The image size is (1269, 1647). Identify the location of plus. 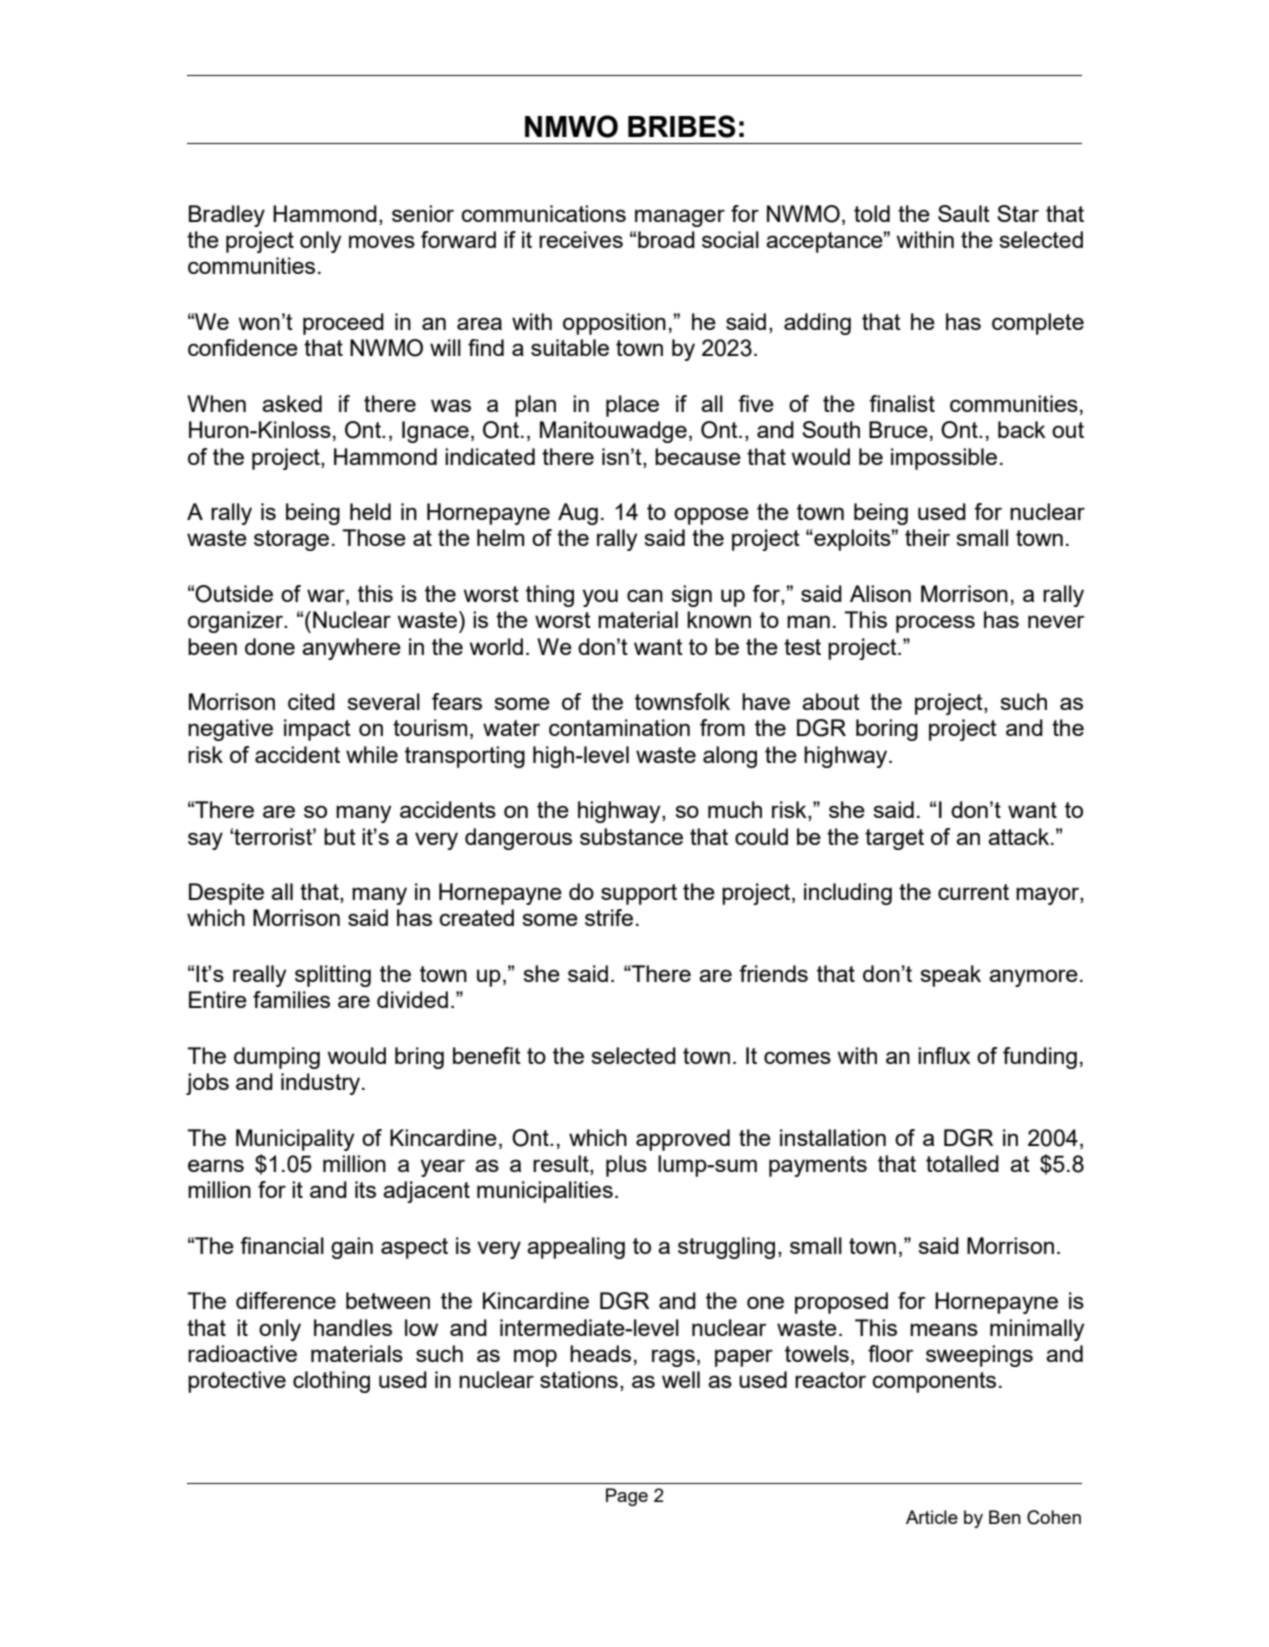
(626, 1166).
